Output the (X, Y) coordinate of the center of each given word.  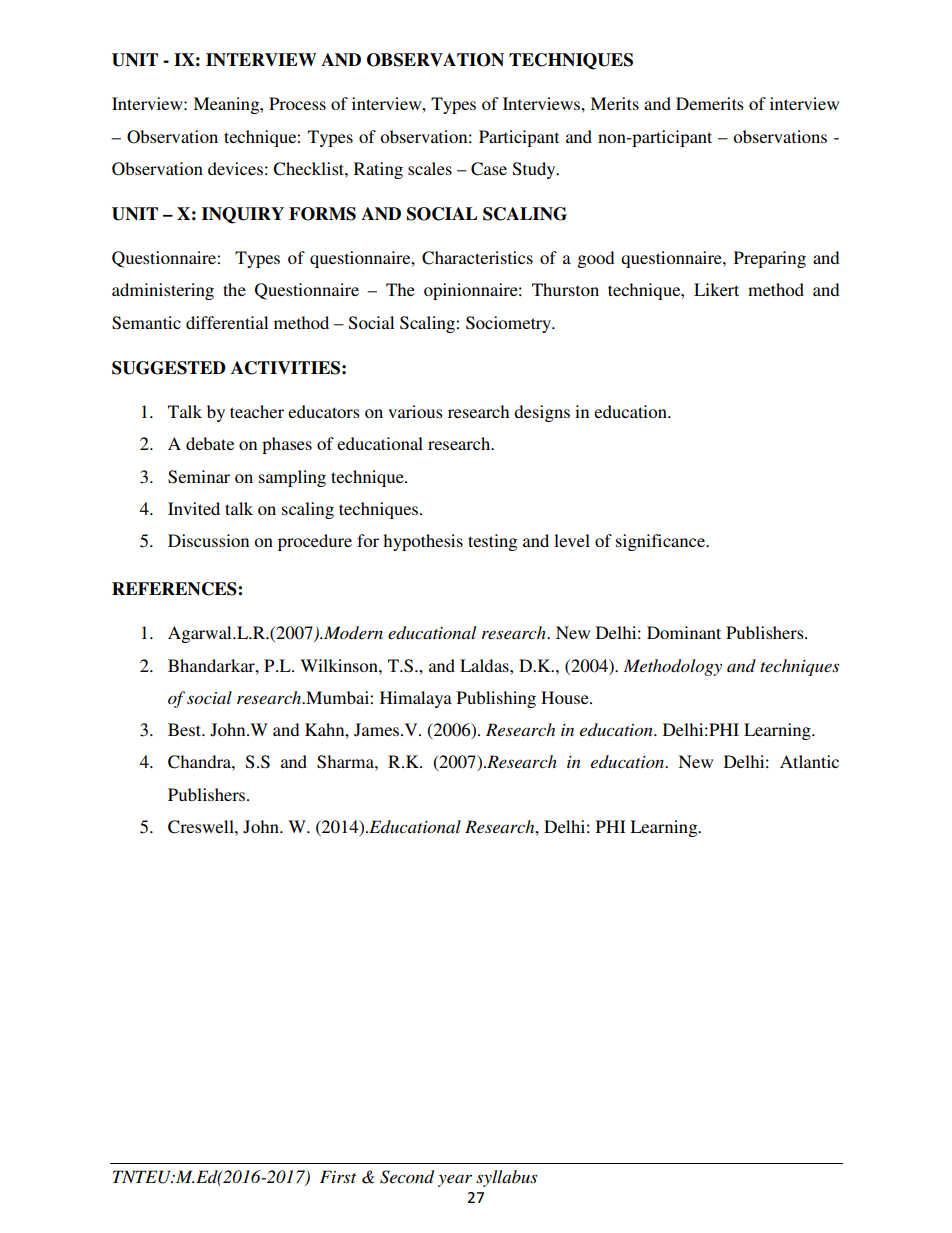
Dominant (684, 632)
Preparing (770, 259)
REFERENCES (175, 589)
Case (489, 169)
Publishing (496, 699)
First (338, 1176)
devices (235, 168)
